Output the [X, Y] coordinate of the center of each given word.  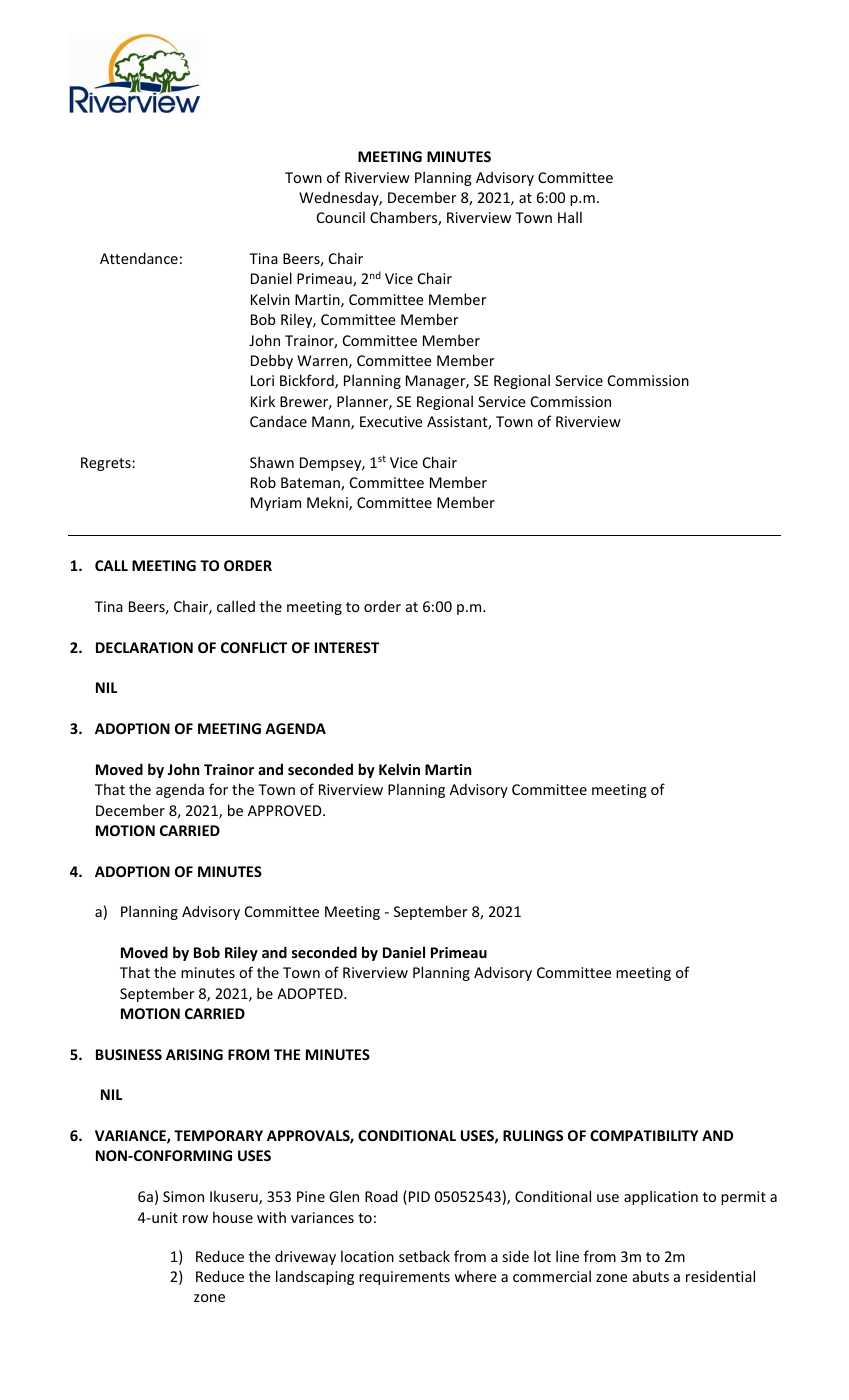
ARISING [194, 1054]
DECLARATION [144, 647]
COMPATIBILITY [644, 1135]
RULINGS [533, 1135]
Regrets [107, 464]
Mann [332, 423]
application [661, 1197]
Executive [391, 421]
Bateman [311, 484]
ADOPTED [311, 993]
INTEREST [347, 647]
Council [341, 217]
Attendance [139, 258]
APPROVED [286, 810]
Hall [570, 217]
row [195, 1219]
